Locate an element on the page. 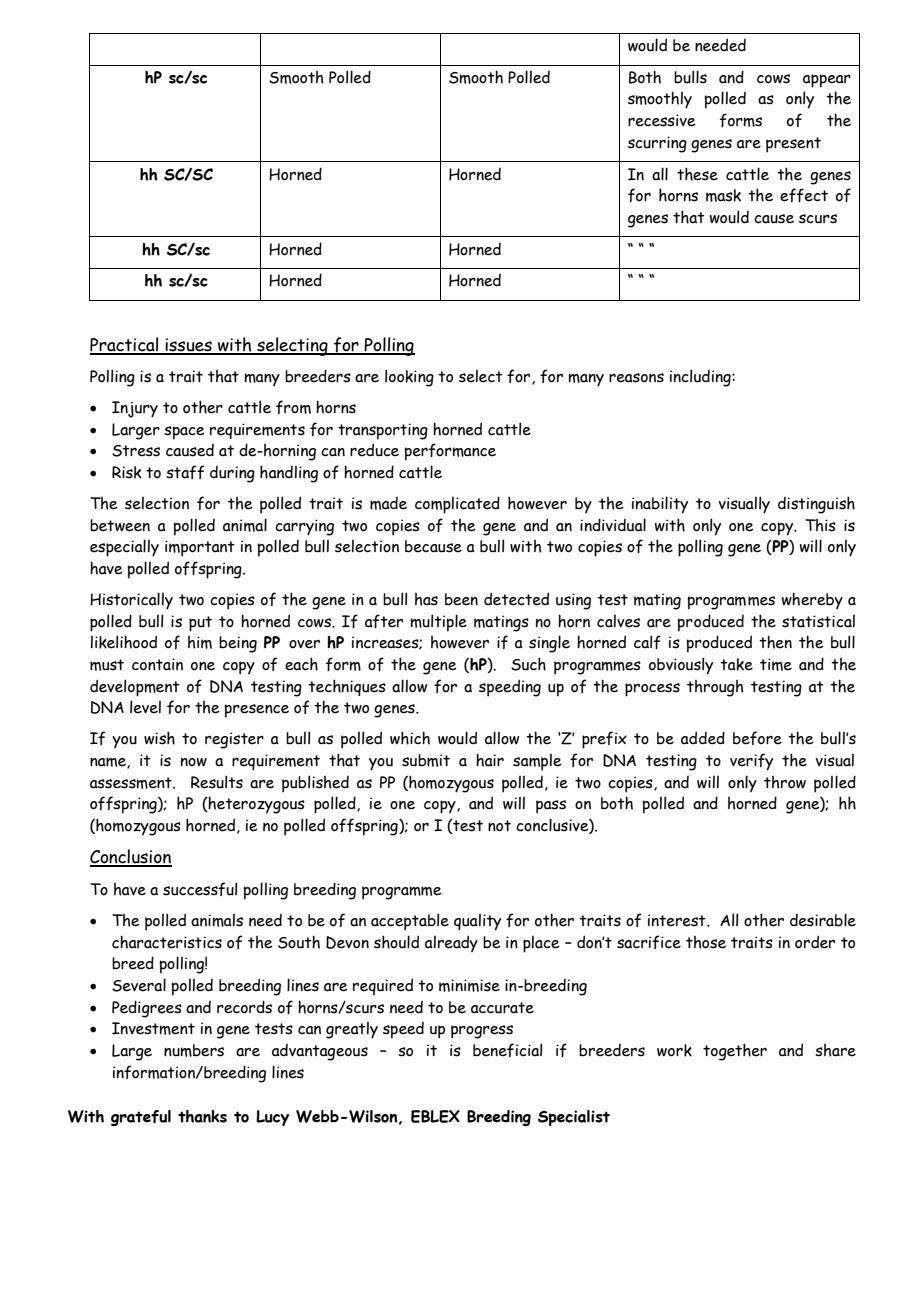 The height and width of the page is (1308, 924). verify is located at coordinates (751, 762).
